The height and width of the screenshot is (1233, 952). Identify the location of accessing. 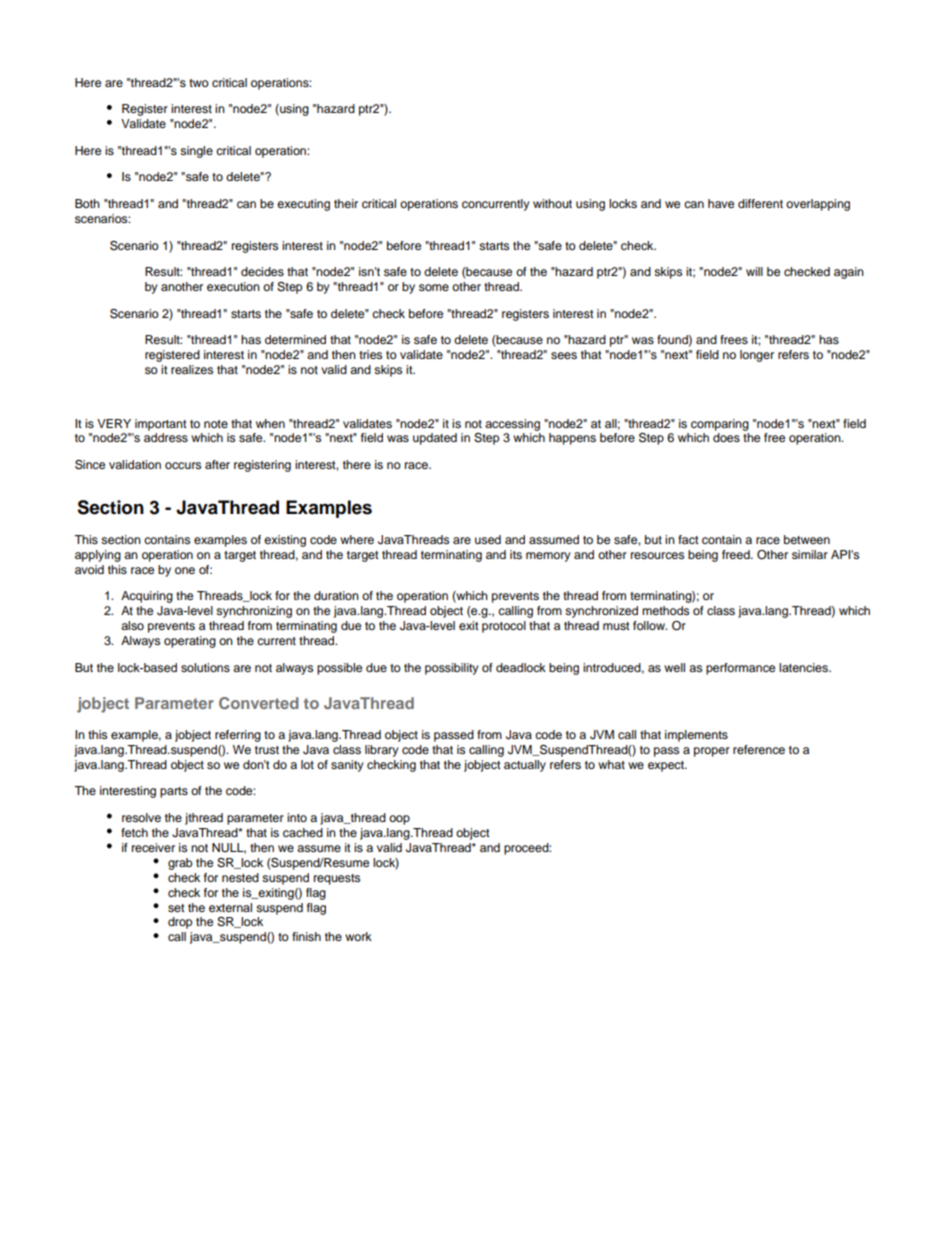
(512, 425).
